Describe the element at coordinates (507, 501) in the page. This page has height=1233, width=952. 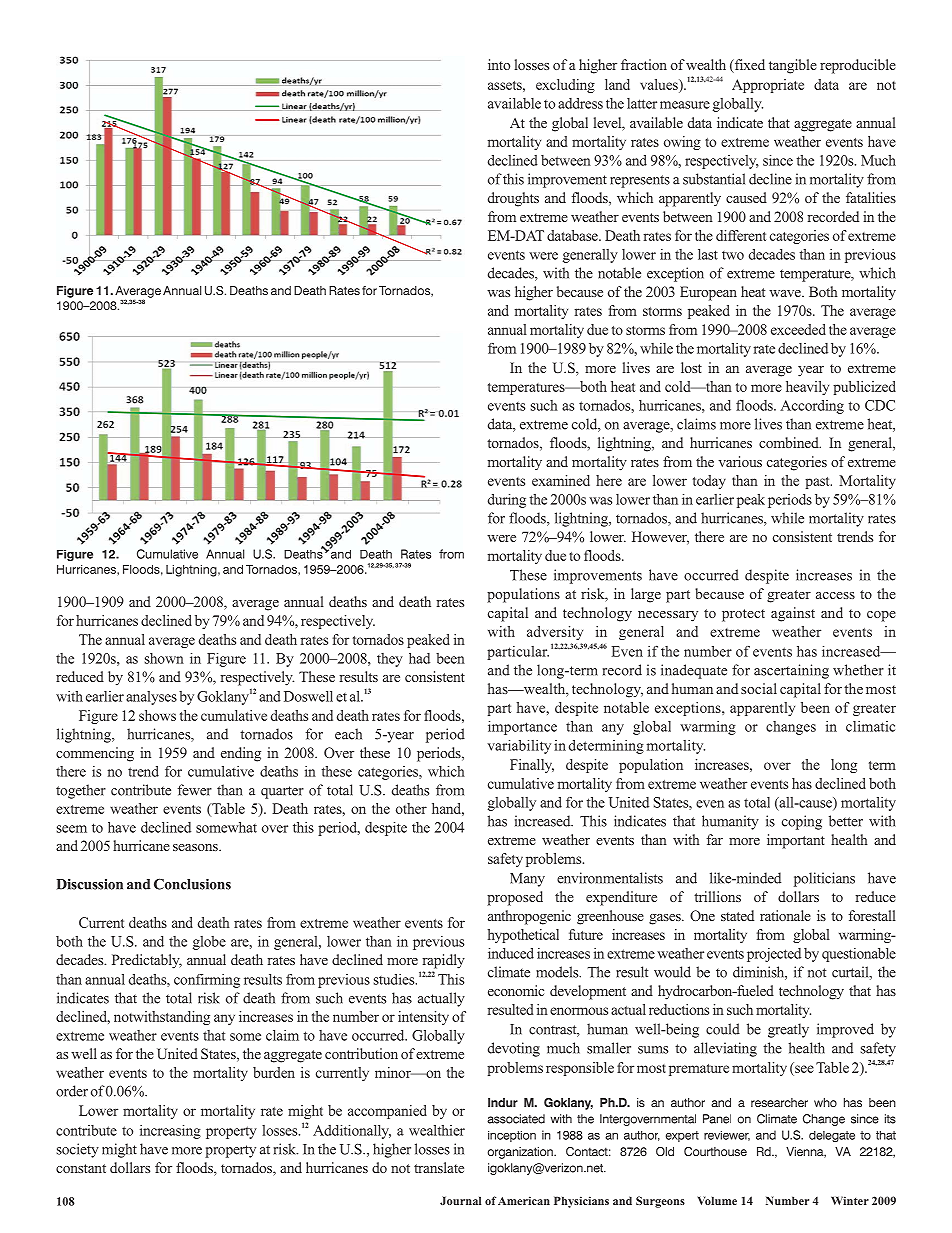
I see `during` at that location.
